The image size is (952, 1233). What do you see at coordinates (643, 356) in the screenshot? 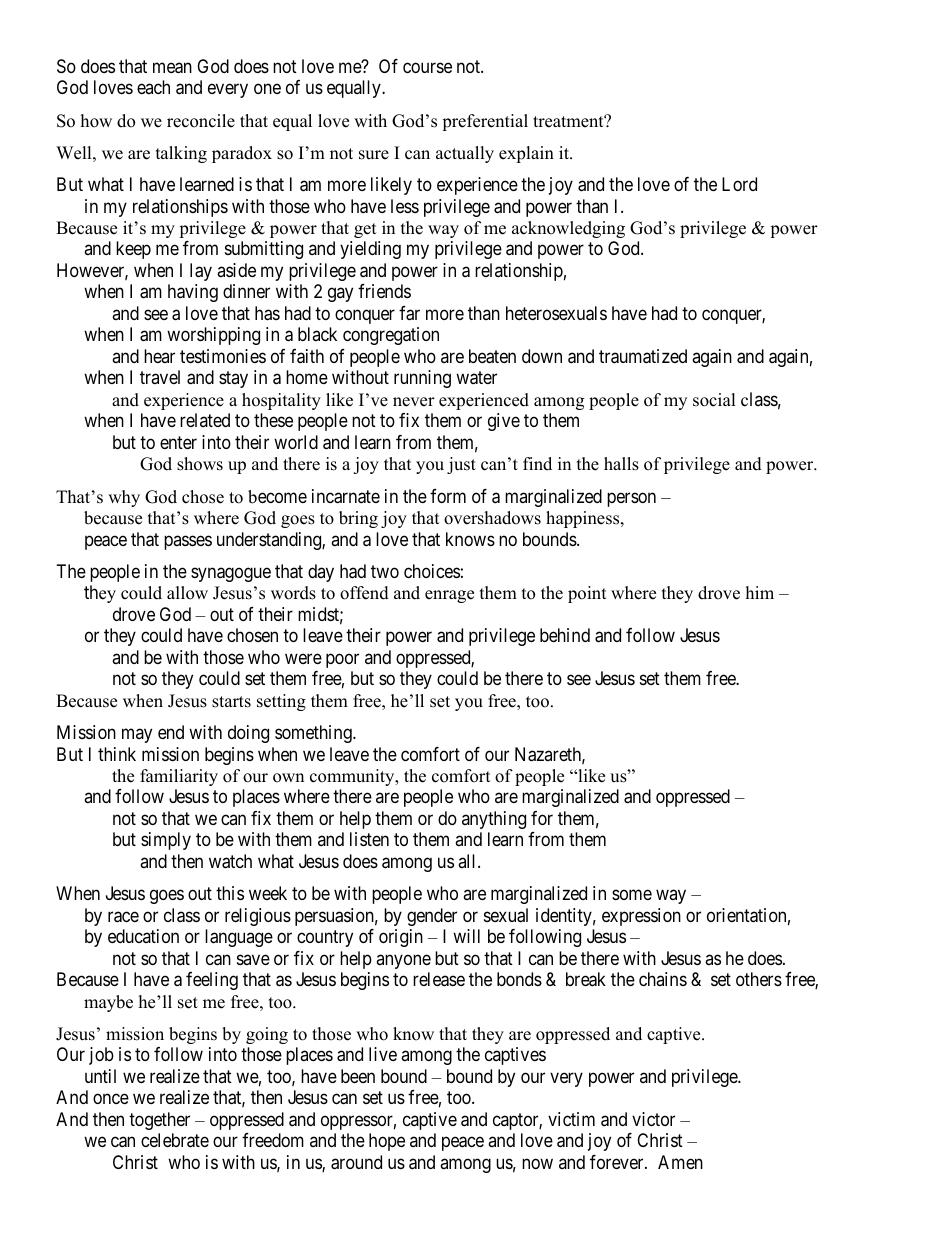
I see `traumatized` at bounding box center [643, 356].
